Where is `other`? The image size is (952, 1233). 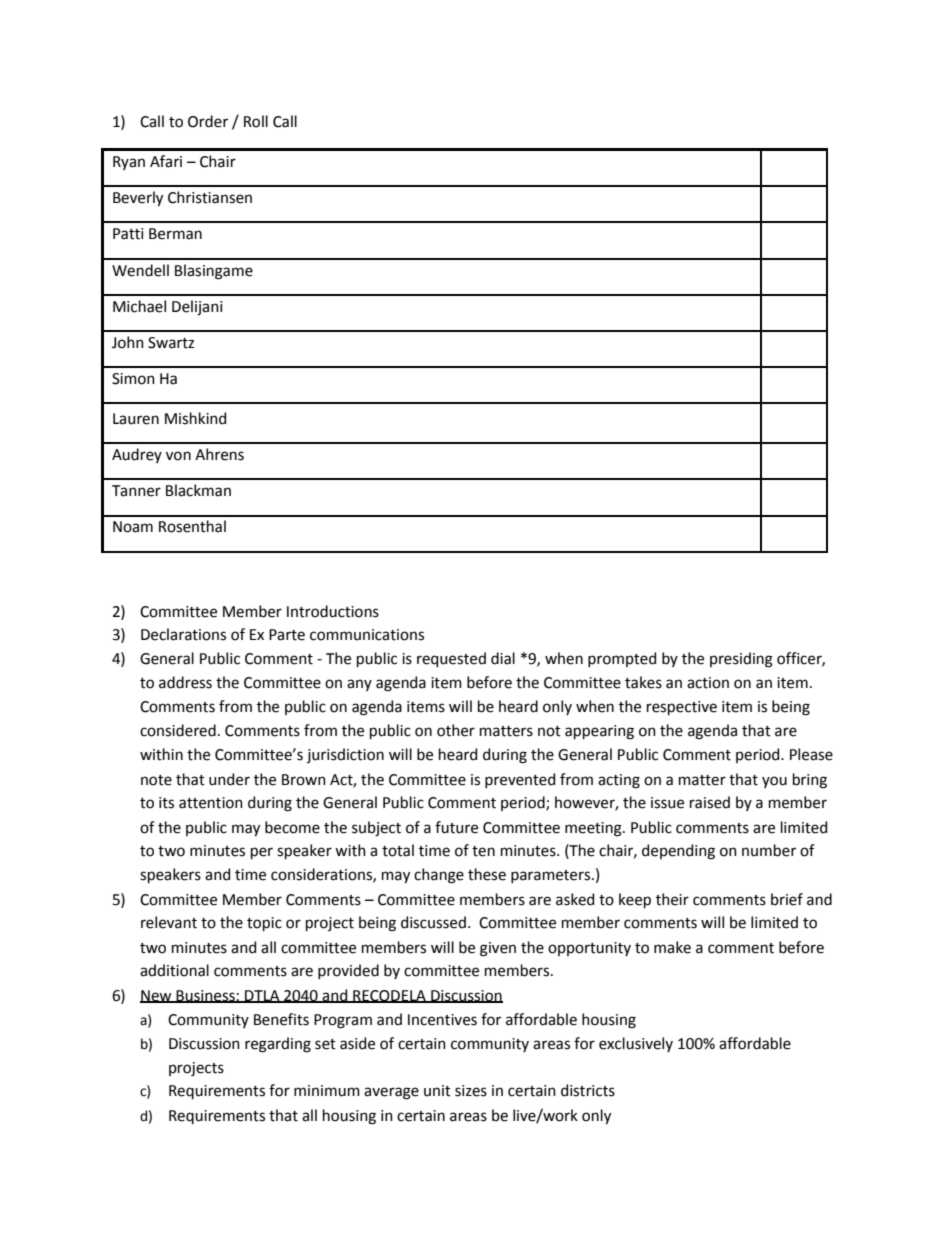 other is located at coordinates (456, 730).
